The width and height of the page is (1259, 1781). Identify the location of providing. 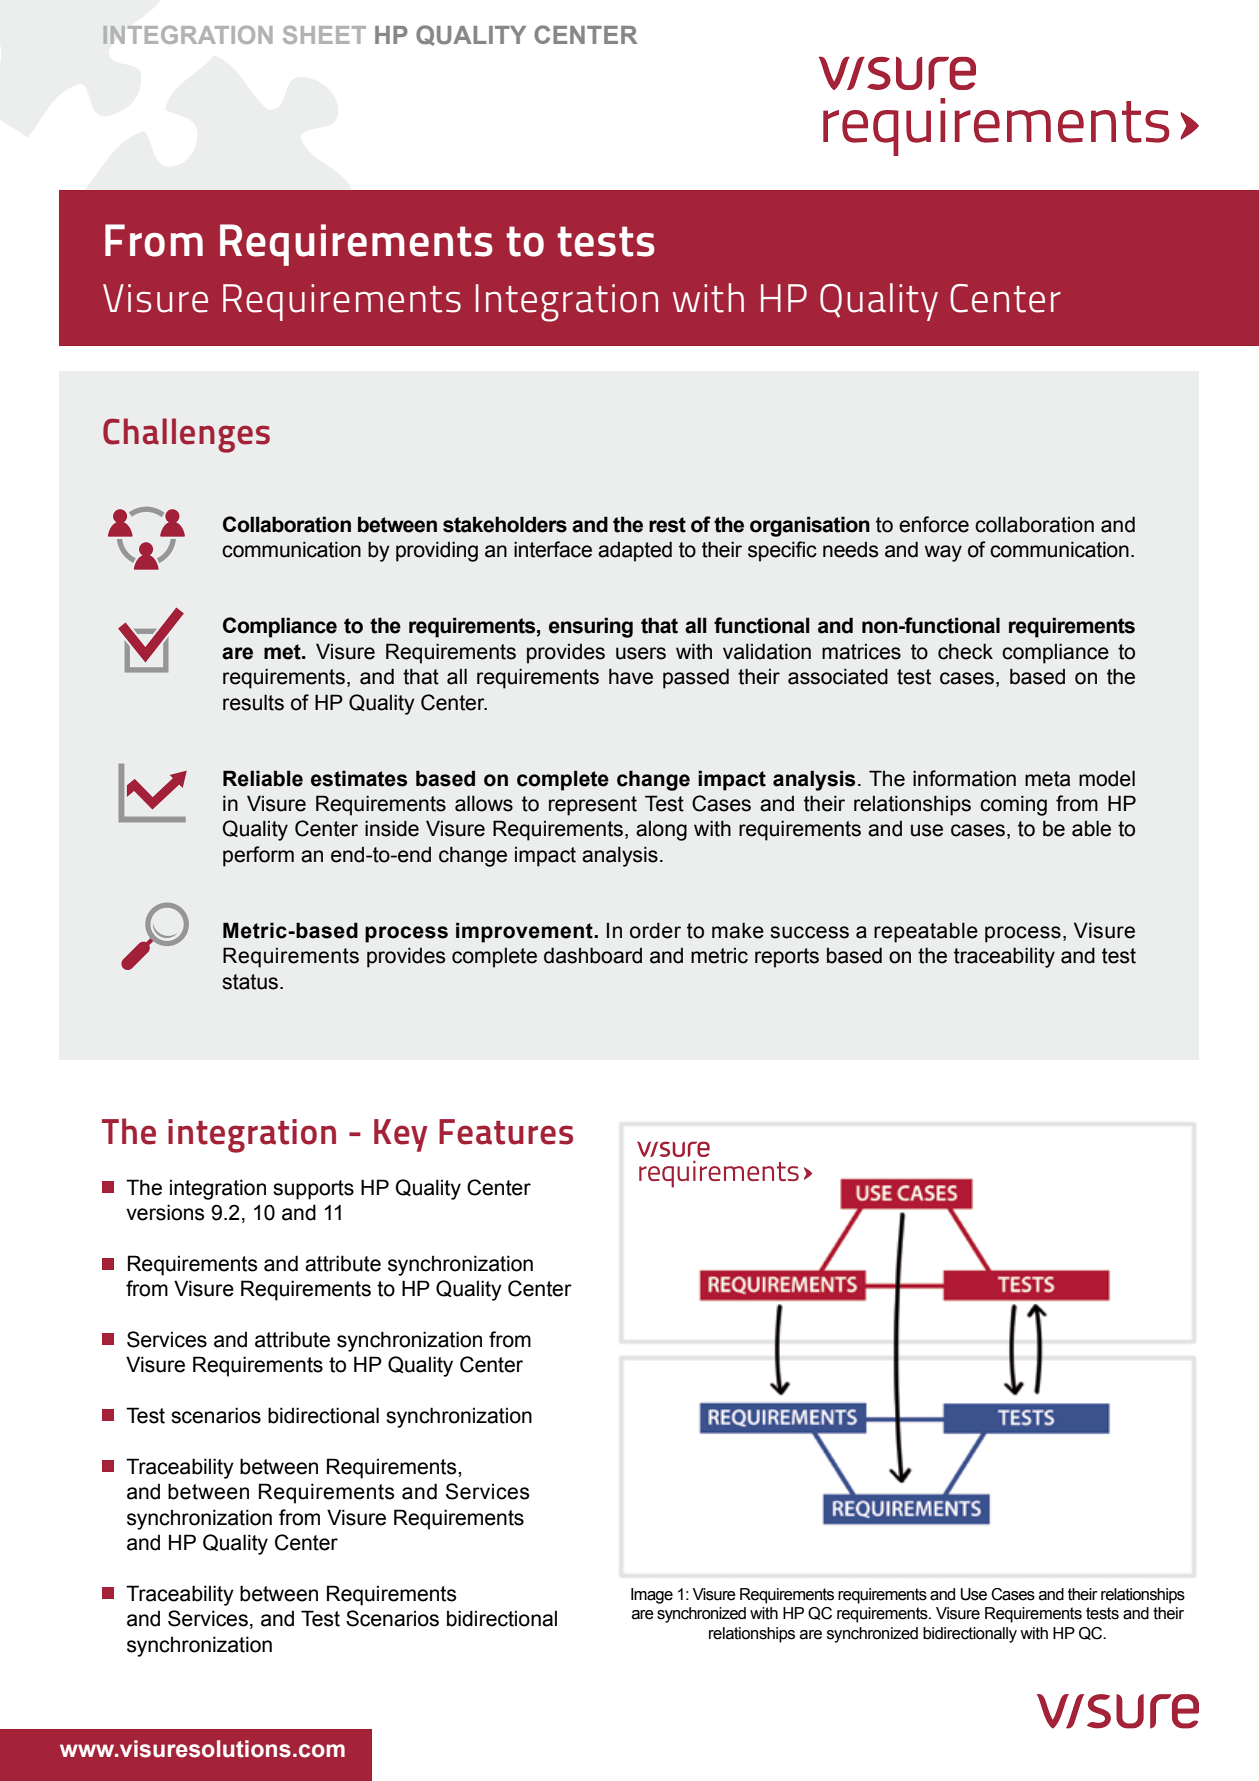
(437, 551).
